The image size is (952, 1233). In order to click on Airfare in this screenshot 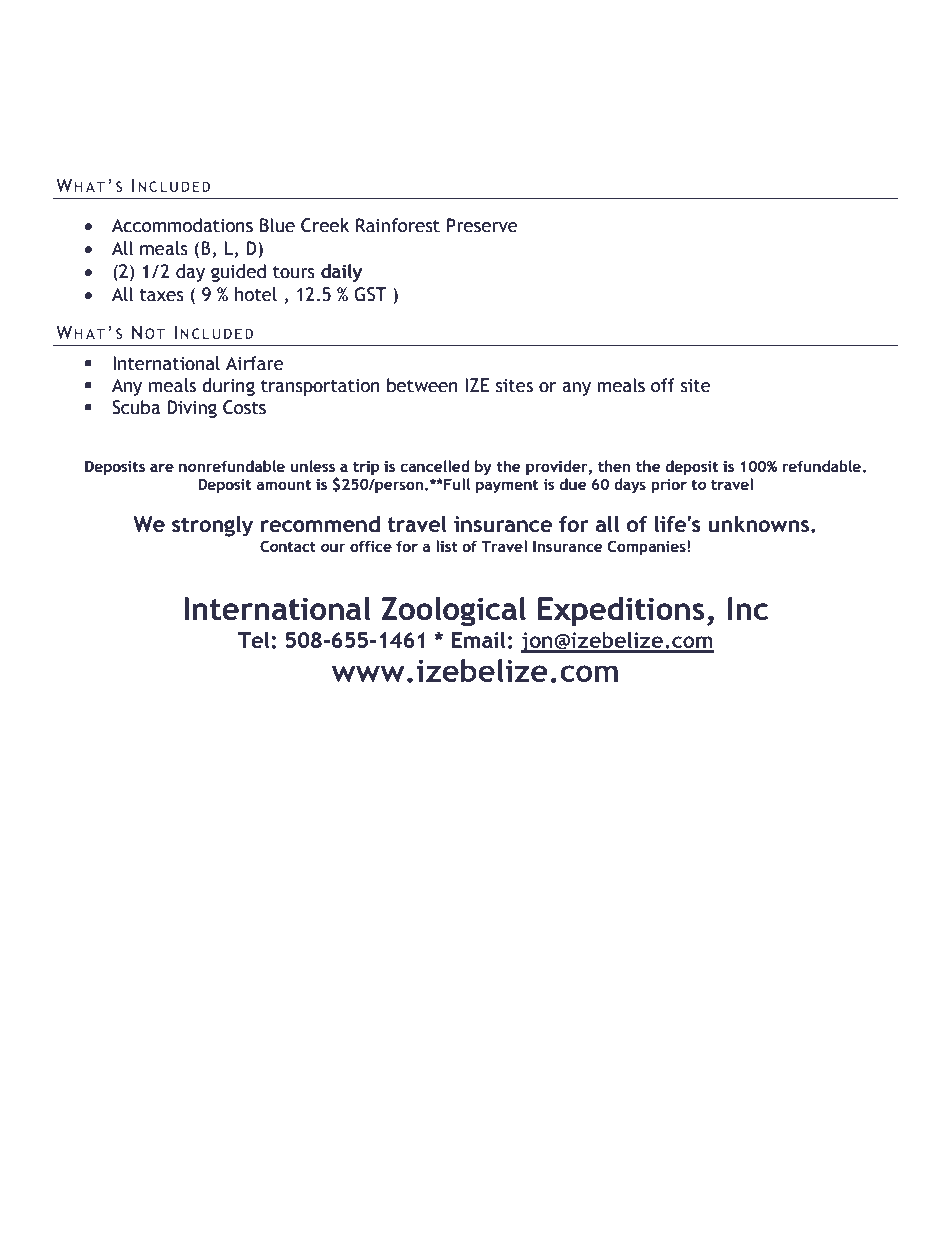, I will do `click(255, 363)`.
